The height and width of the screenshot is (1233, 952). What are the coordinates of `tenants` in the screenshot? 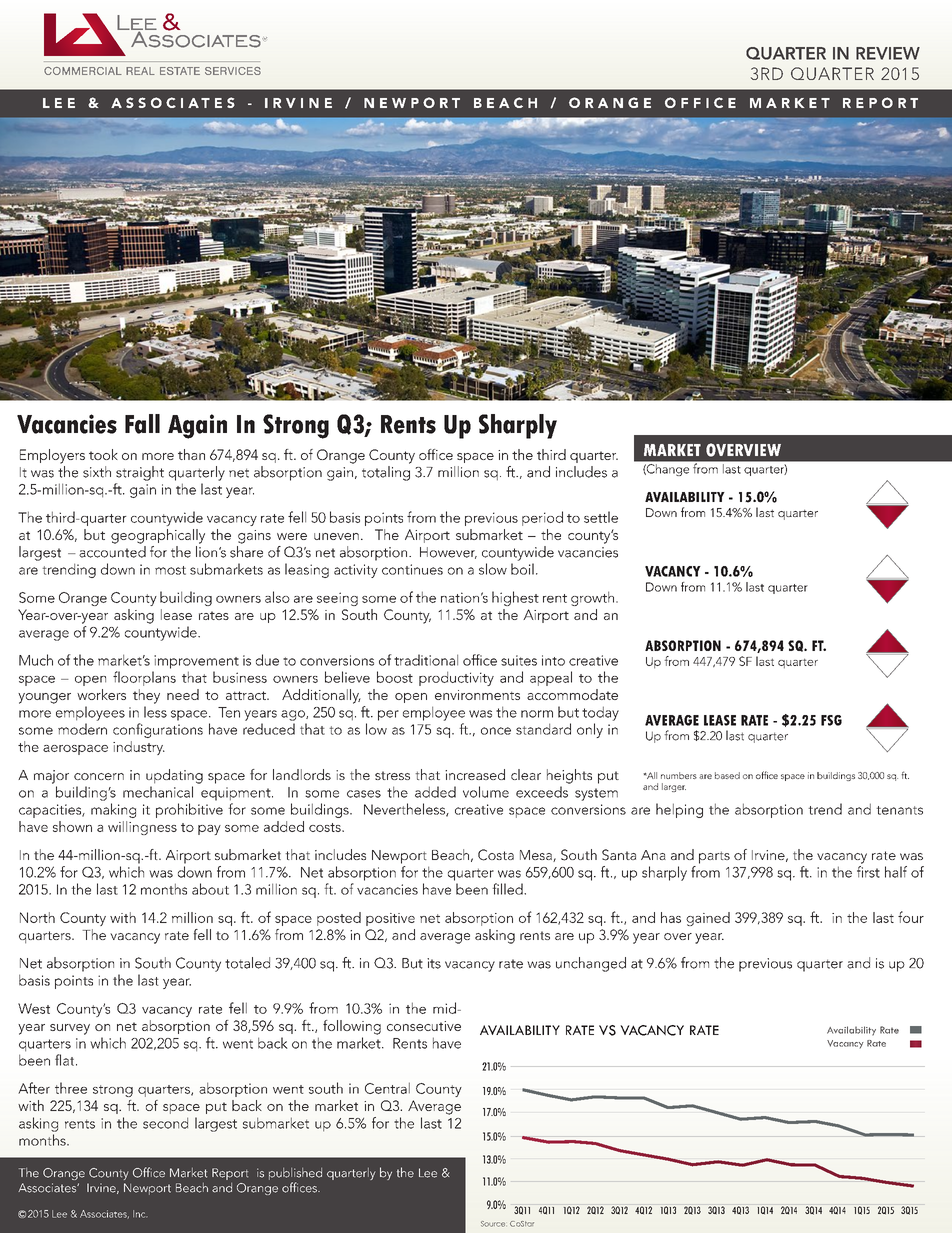 It's located at (899, 810).
